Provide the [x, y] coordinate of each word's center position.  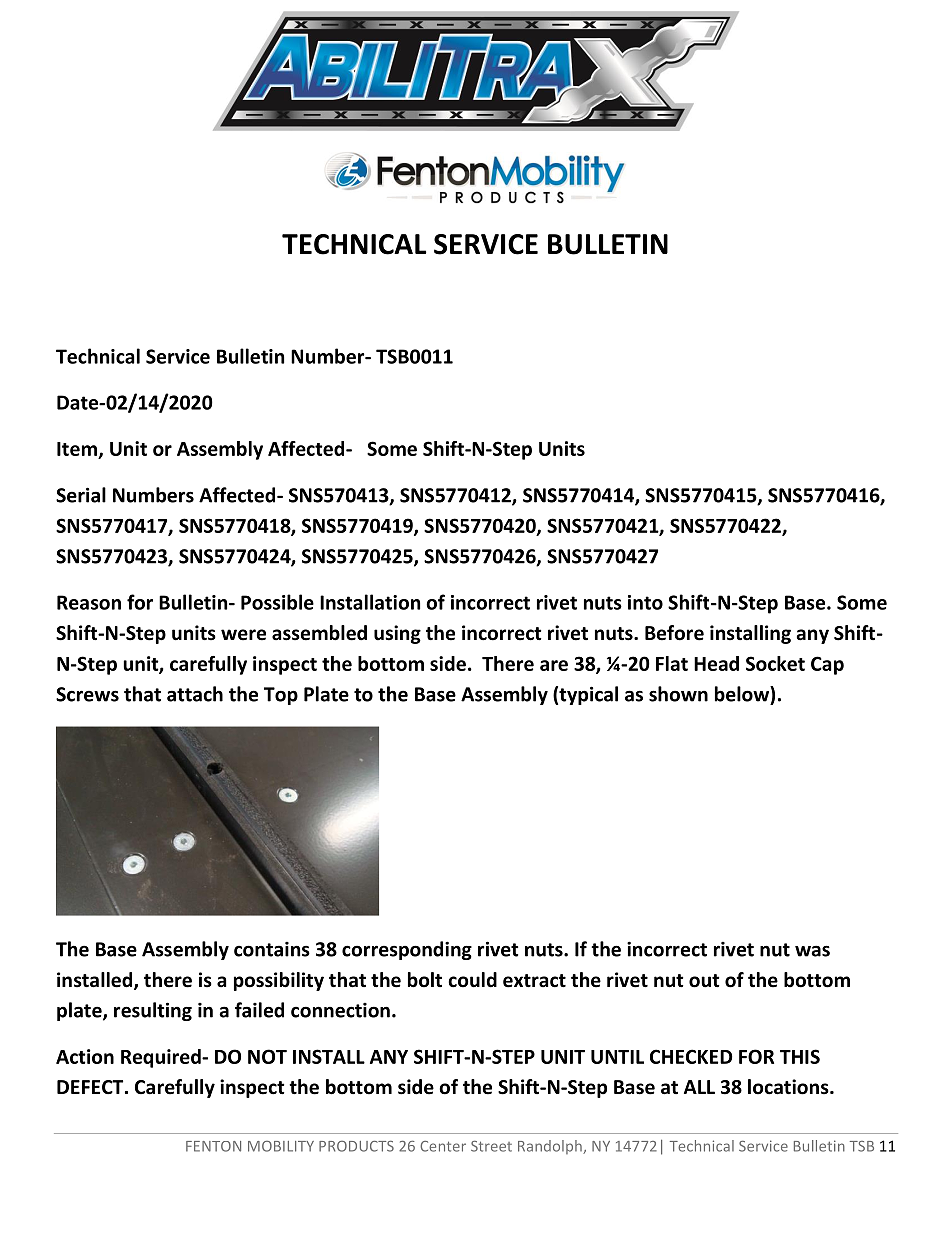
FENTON [213, 1146]
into [645, 602]
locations [789, 1087]
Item [77, 449]
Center [443, 1146]
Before [674, 633]
